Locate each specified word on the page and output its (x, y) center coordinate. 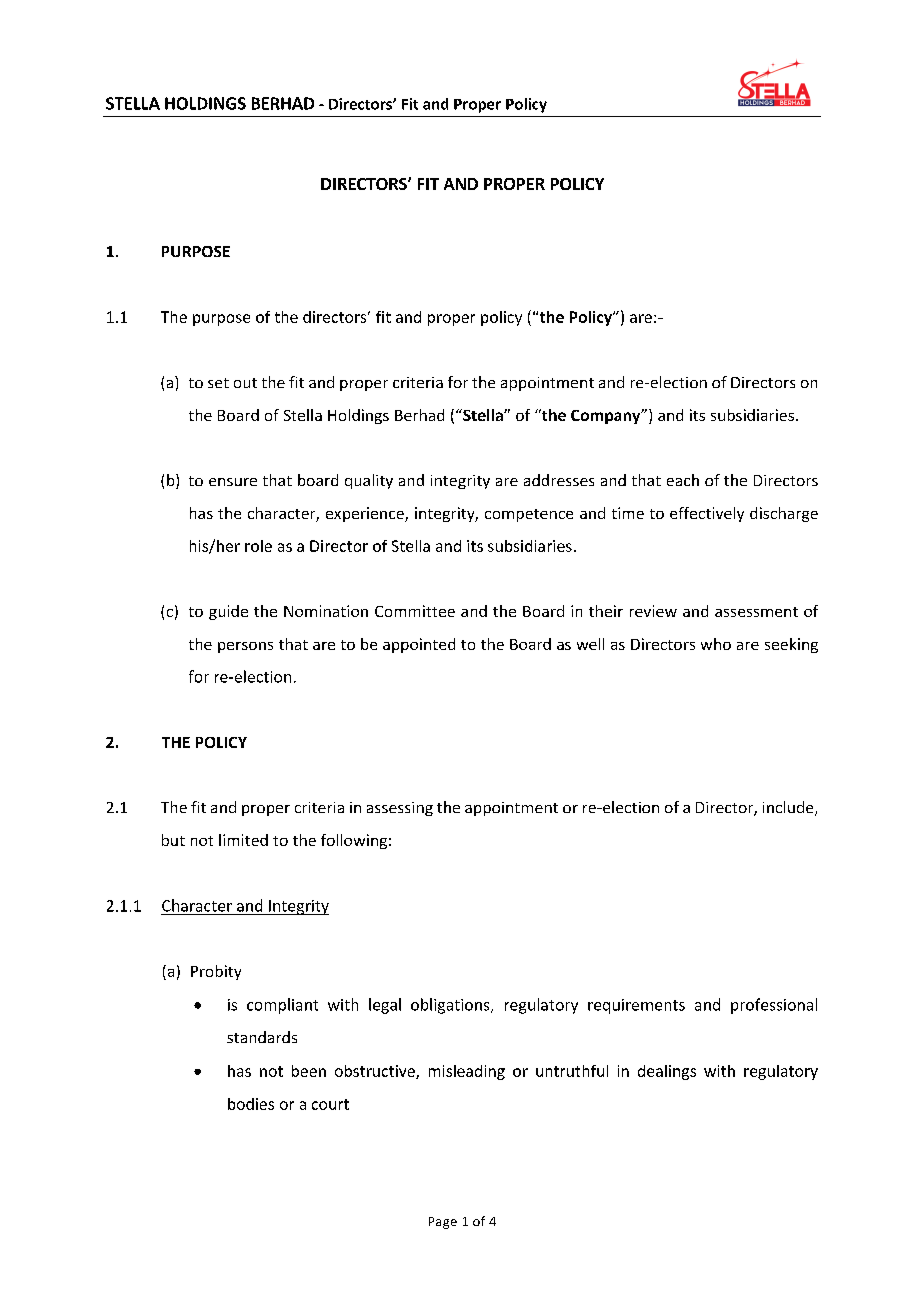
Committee (415, 611)
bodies (251, 1104)
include (789, 808)
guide (228, 612)
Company (607, 416)
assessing (400, 809)
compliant (282, 1006)
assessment (756, 612)
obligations (451, 1006)
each (683, 480)
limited (243, 840)
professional (774, 1006)
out (245, 383)
